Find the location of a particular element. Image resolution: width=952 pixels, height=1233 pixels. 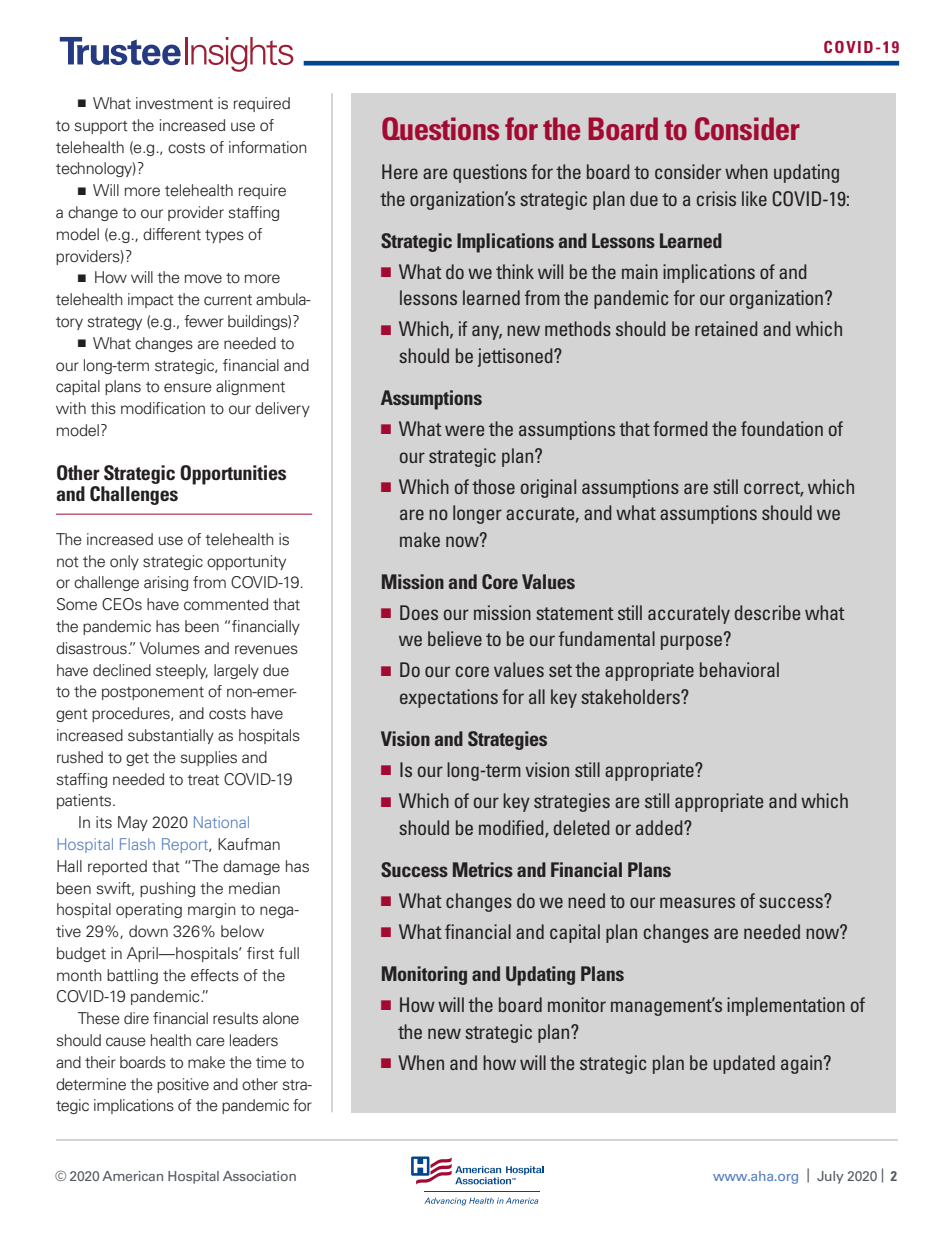

like is located at coordinates (754, 198).
